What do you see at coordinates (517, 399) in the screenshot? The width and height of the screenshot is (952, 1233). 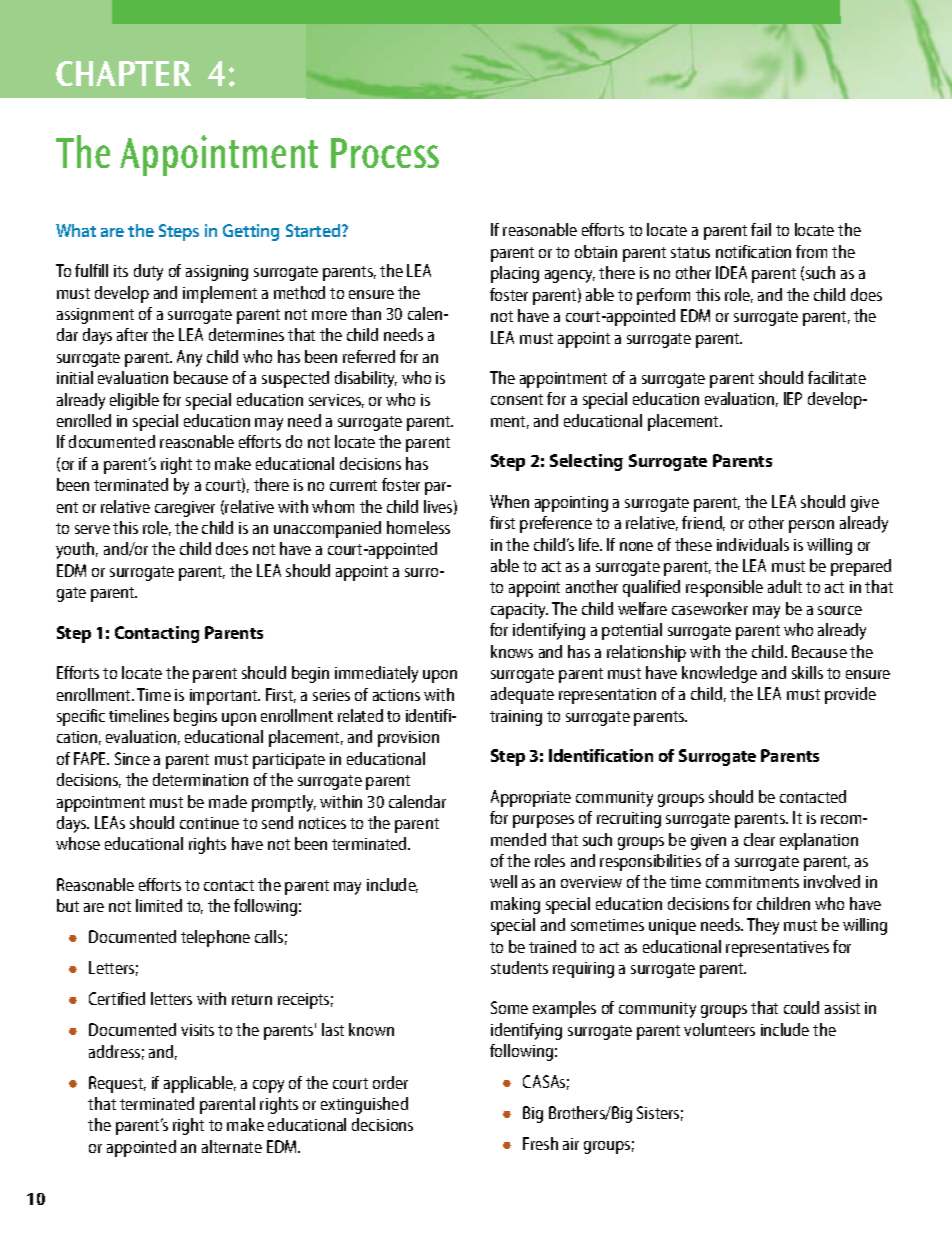 I see `consent` at bounding box center [517, 399].
